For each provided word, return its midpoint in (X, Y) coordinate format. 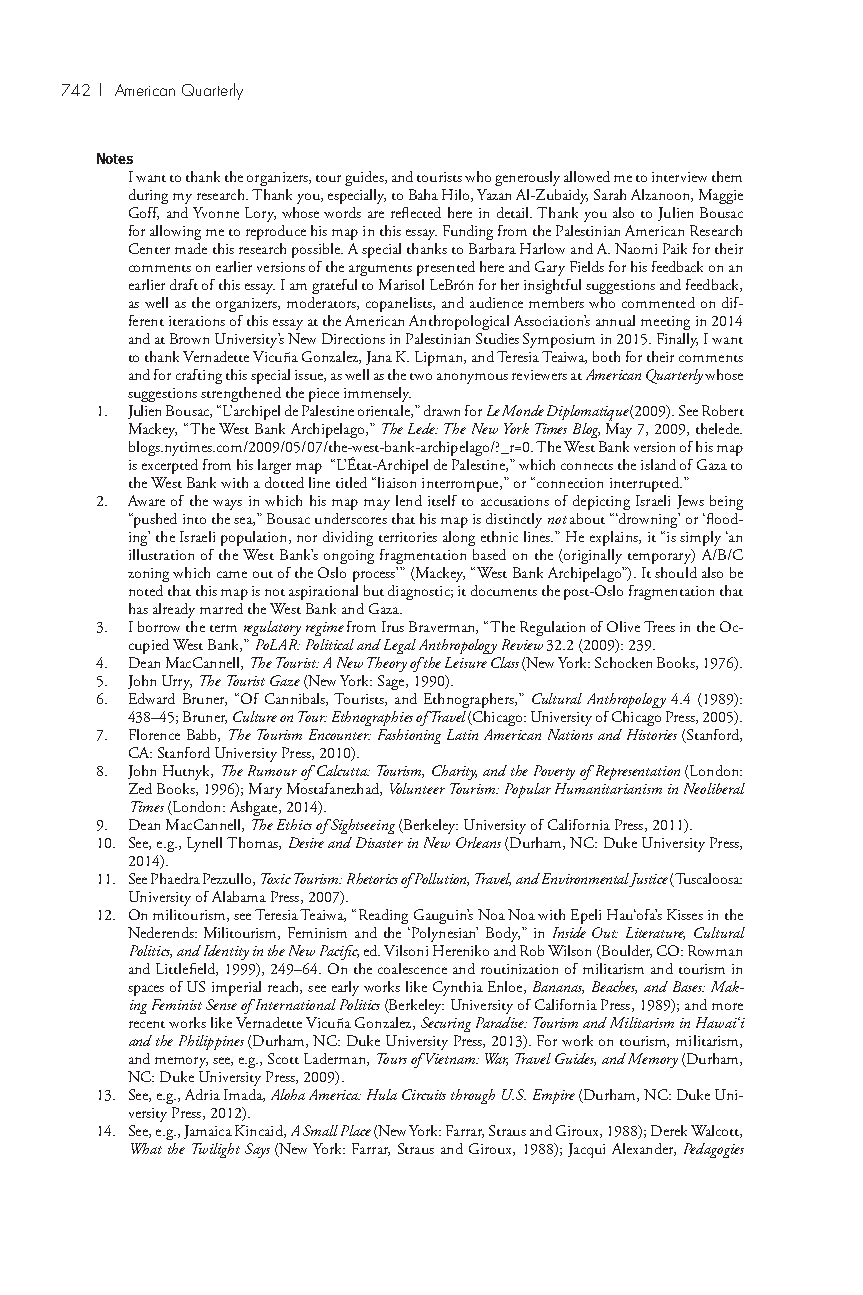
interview (679, 177)
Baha (423, 194)
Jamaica (208, 1132)
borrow (159, 626)
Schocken (623, 662)
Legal (400, 646)
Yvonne (216, 212)
